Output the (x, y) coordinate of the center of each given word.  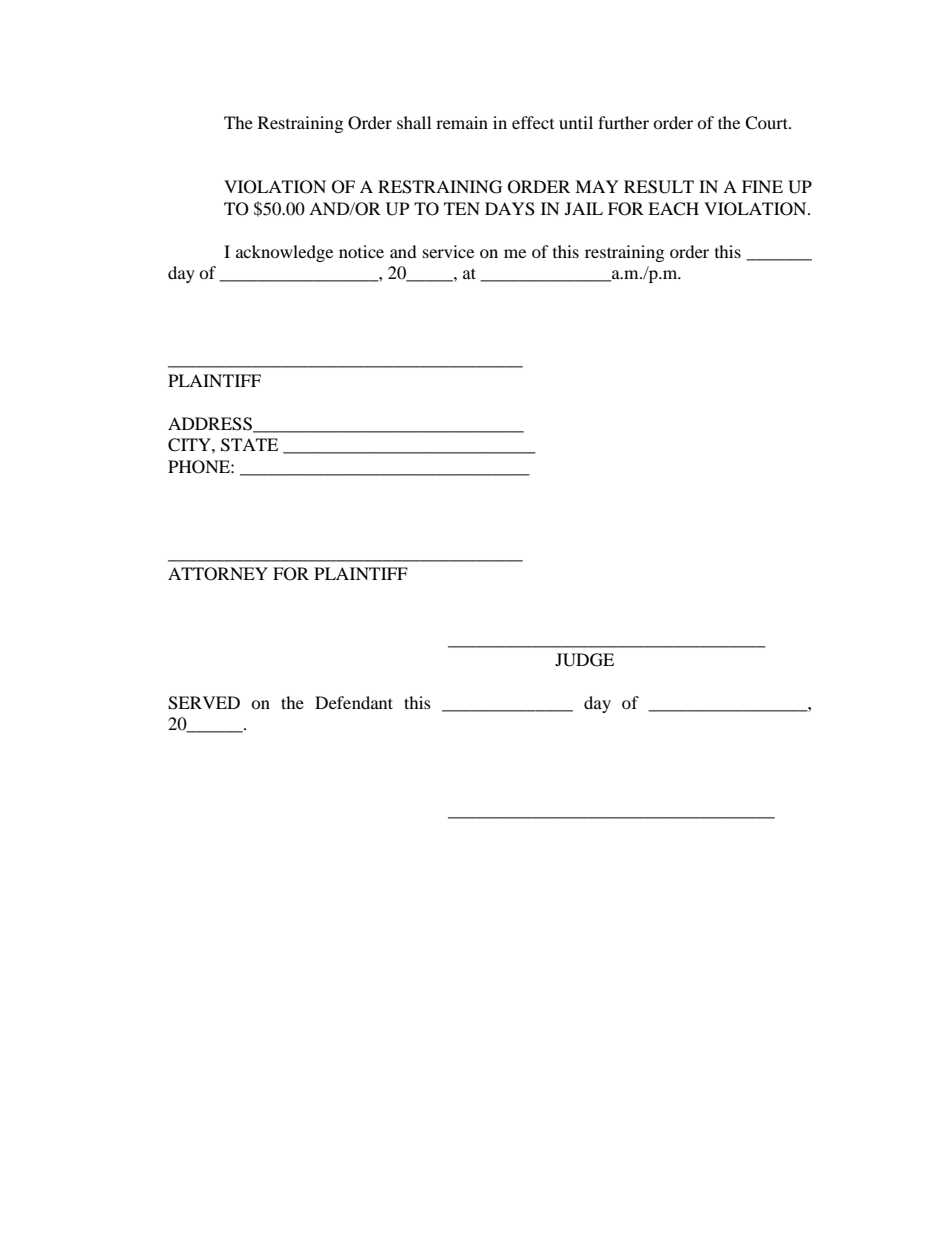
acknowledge (284, 253)
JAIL (584, 208)
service (448, 251)
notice (361, 251)
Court (767, 123)
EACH (673, 209)
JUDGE (584, 660)
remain (462, 122)
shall (414, 122)
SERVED (204, 703)
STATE (249, 445)
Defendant (354, 702)
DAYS (510, 209)
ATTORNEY (218, 574)
